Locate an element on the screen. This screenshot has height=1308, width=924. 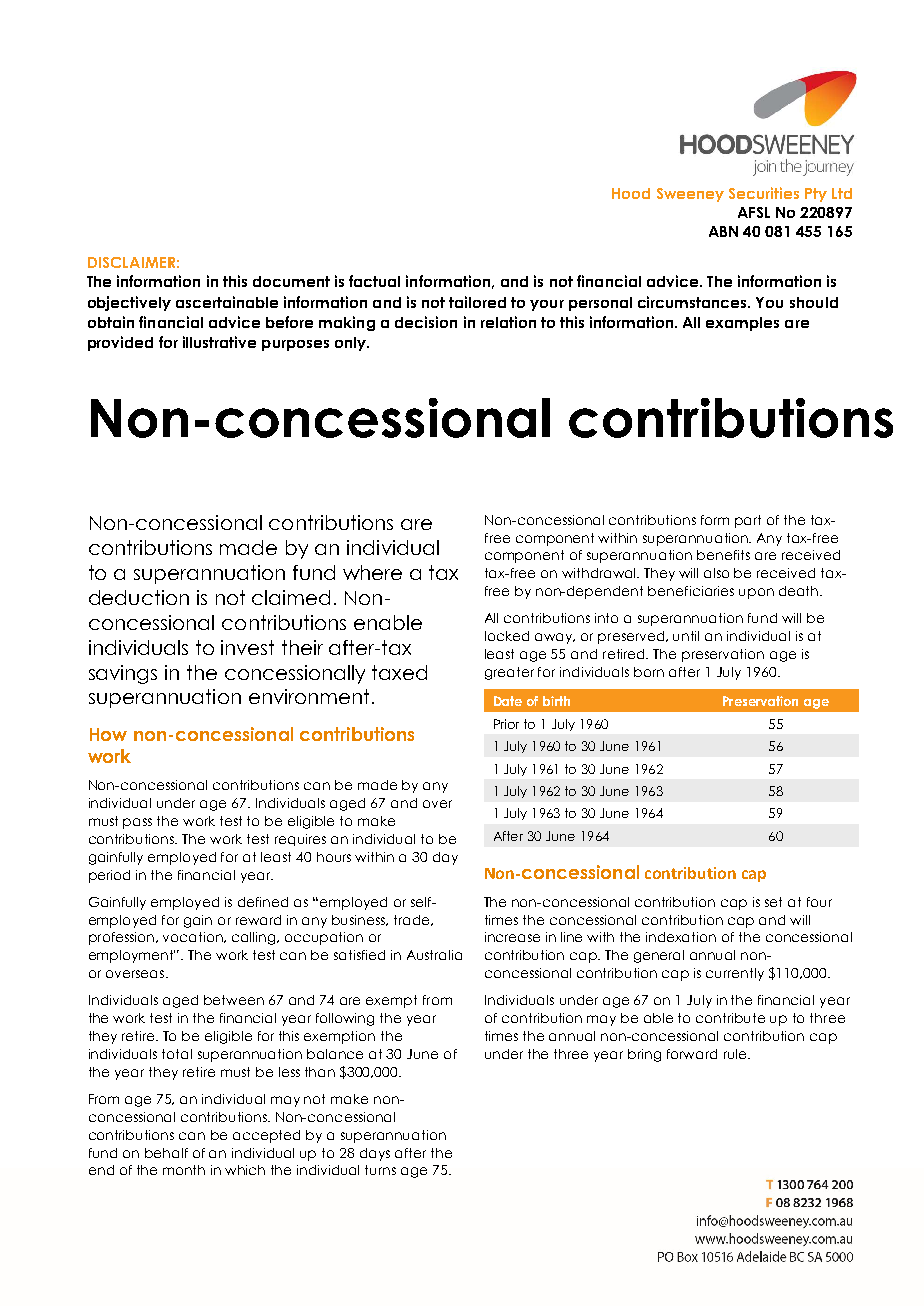
until is located at coordinates (686, 636).
